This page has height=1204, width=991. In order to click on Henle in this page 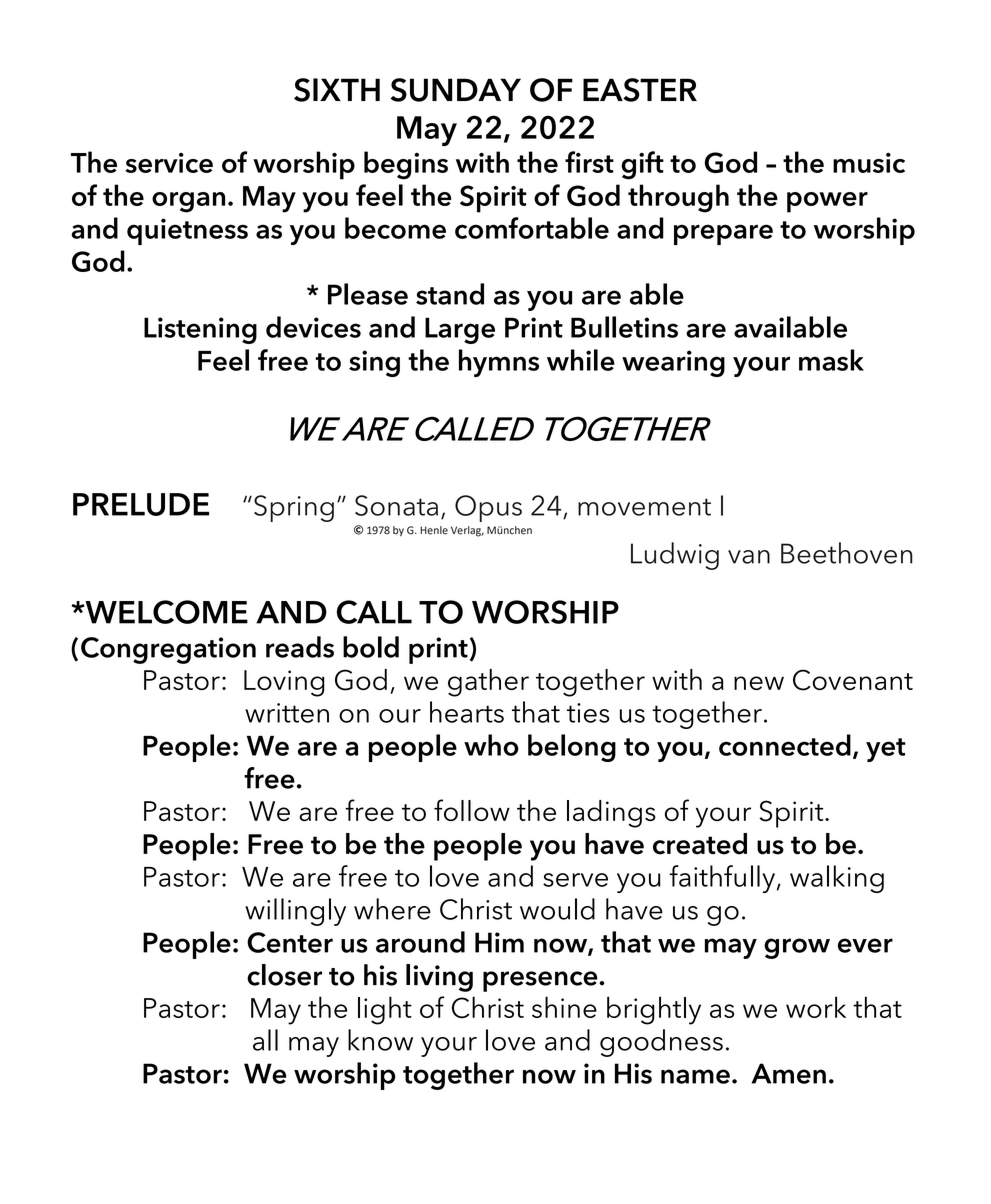, I will do `click(434, 530)`.
